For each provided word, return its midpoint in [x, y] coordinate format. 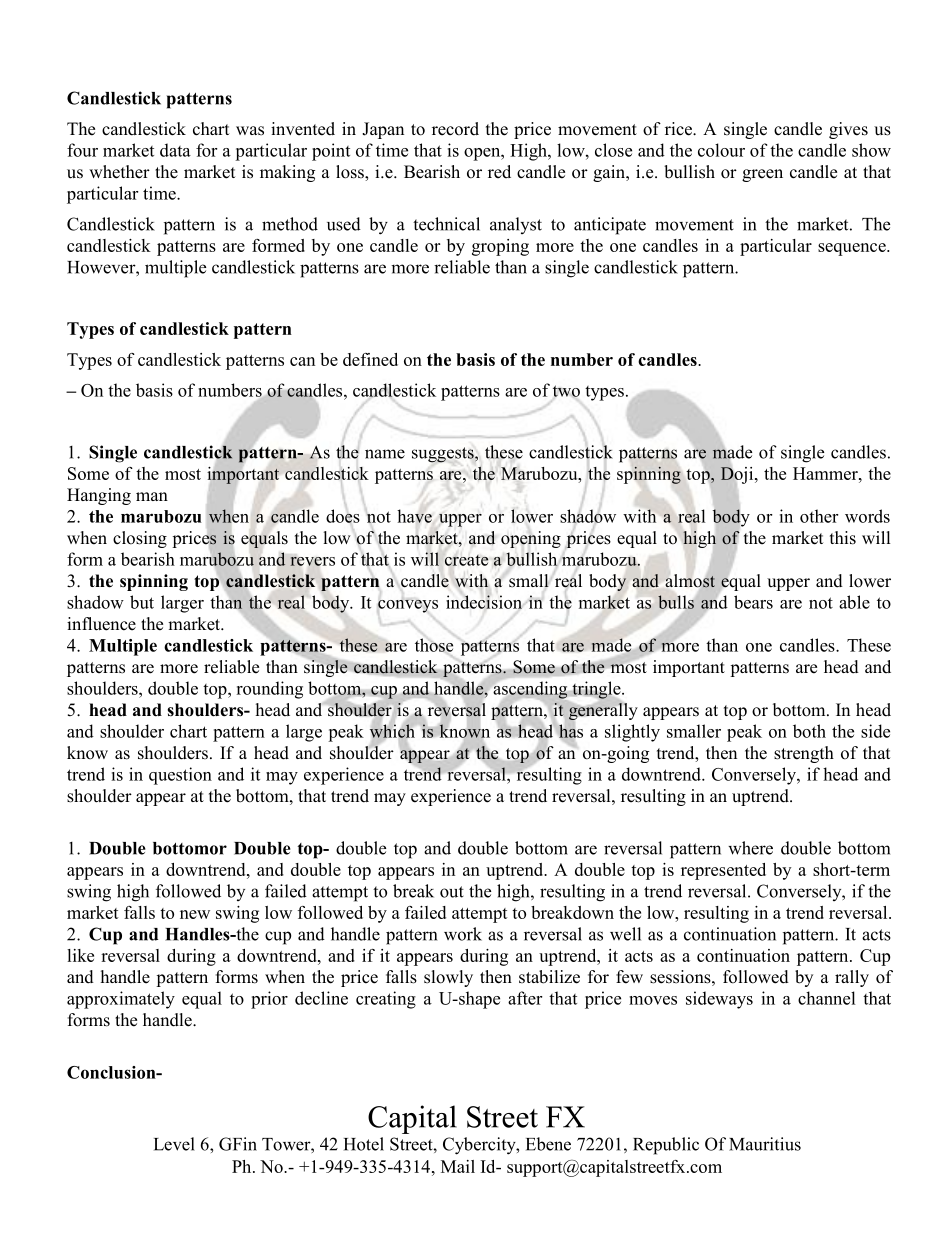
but [142, 602]
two [566, 391]
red [499, 172]
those [434, 645]
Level [174, 1144]
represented [723, 871]
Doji [738, 475]
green [762, 175]
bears [753, 602]
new [195, 914]
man [152, 496]
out [452, 892]
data [175, 150]
